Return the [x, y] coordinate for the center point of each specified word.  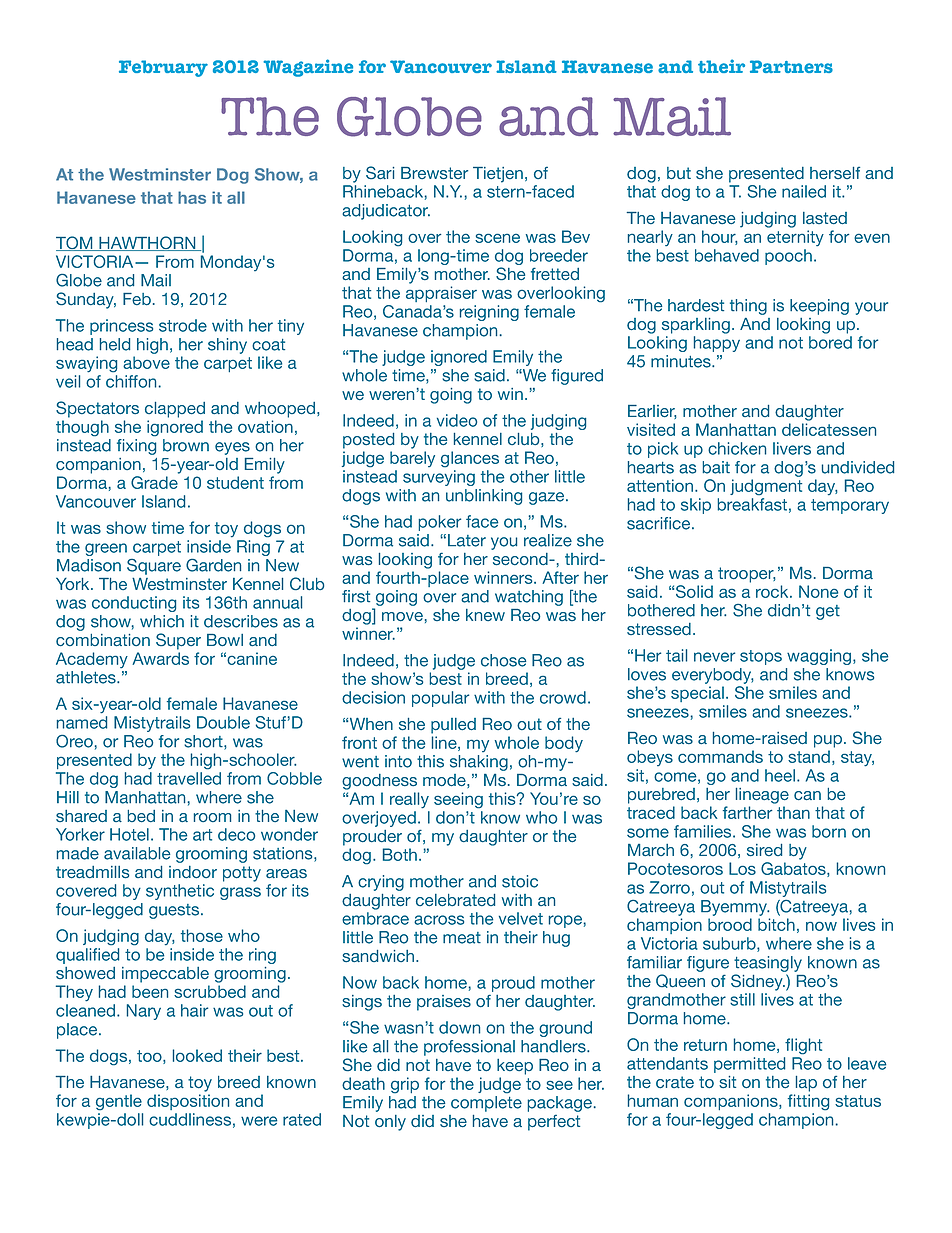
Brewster [434, 173]
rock [773, 591]
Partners [791, 66]
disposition [188, 1102]
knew [485, 615]
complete [486, 1104]
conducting [134, 604]
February [163, 68]
